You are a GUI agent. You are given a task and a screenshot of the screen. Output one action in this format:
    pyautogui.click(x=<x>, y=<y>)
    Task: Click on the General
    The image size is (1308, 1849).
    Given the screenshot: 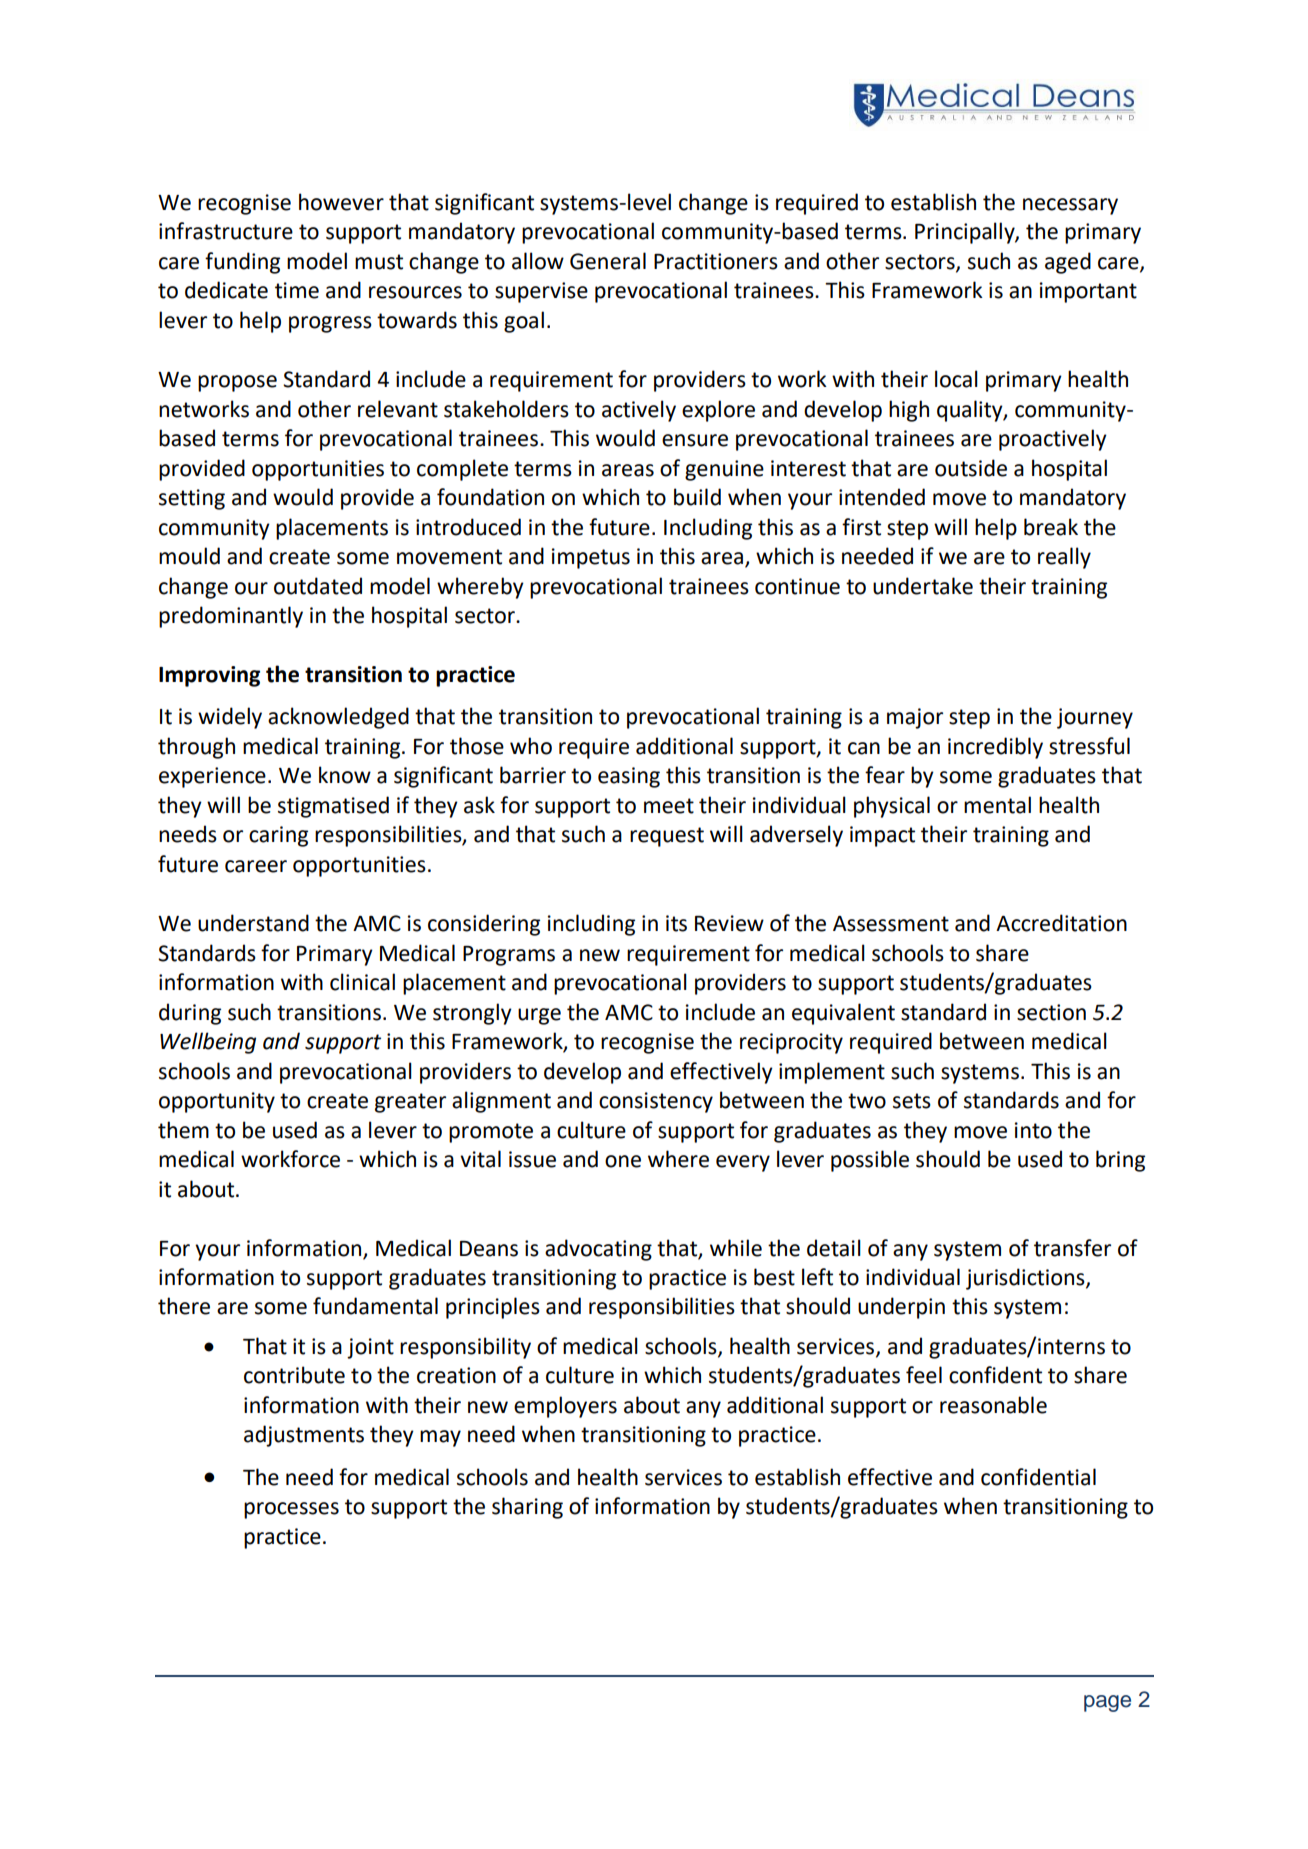 What is the action you would take?
    pyautogui.click(x=608, y=261)
